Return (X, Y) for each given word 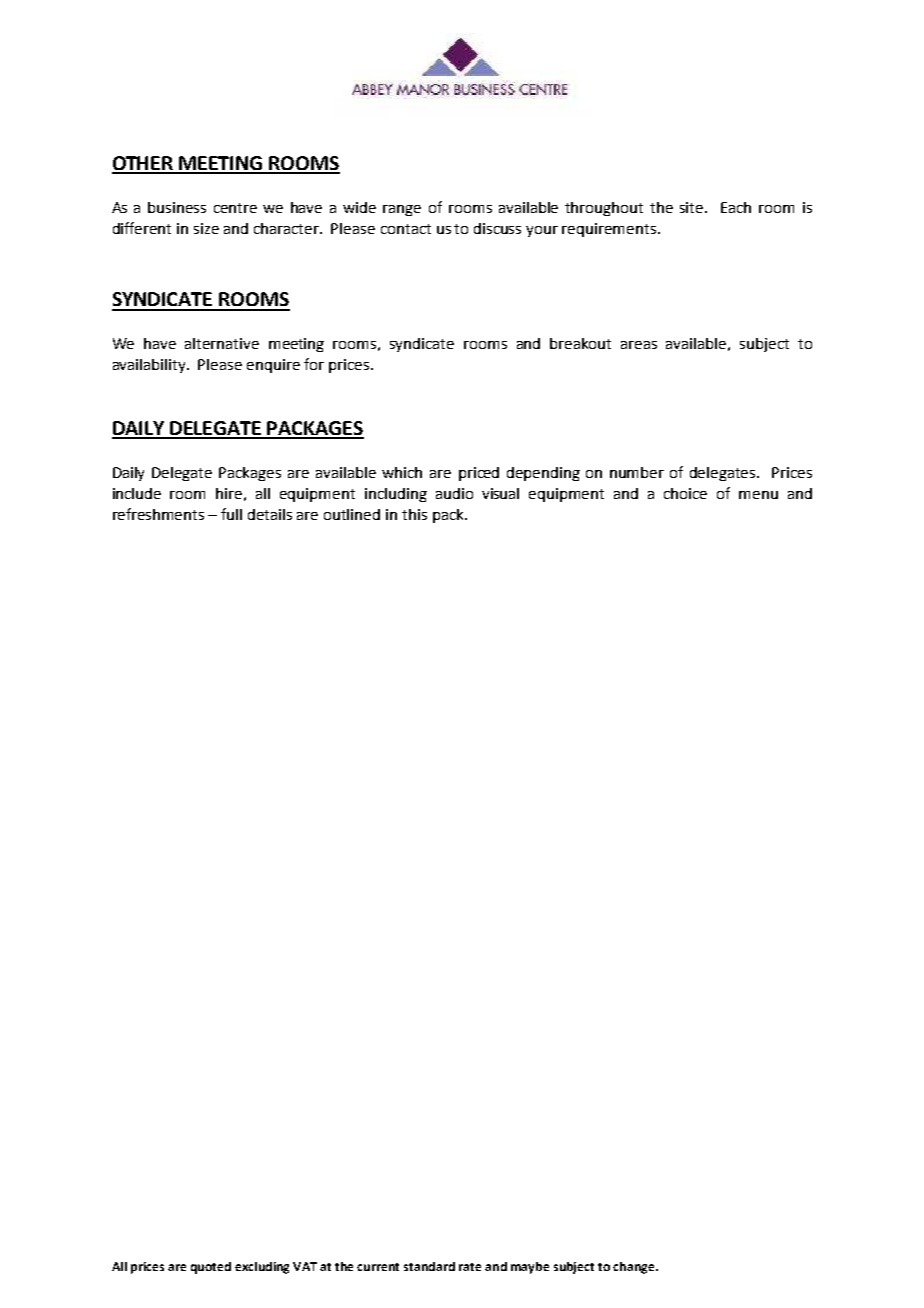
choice (685, 493)
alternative (222, 343)
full (231, 514)
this (414, 514)
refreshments (158, 514)
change (635, 1268)
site (693, 207)
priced (479, 474)
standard (429, 1266)
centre (235, 208)
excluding (262, 1268)
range (402, 210)
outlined (352, 514)
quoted (211, 1268)
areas (639, 345)
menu (758, 495)
